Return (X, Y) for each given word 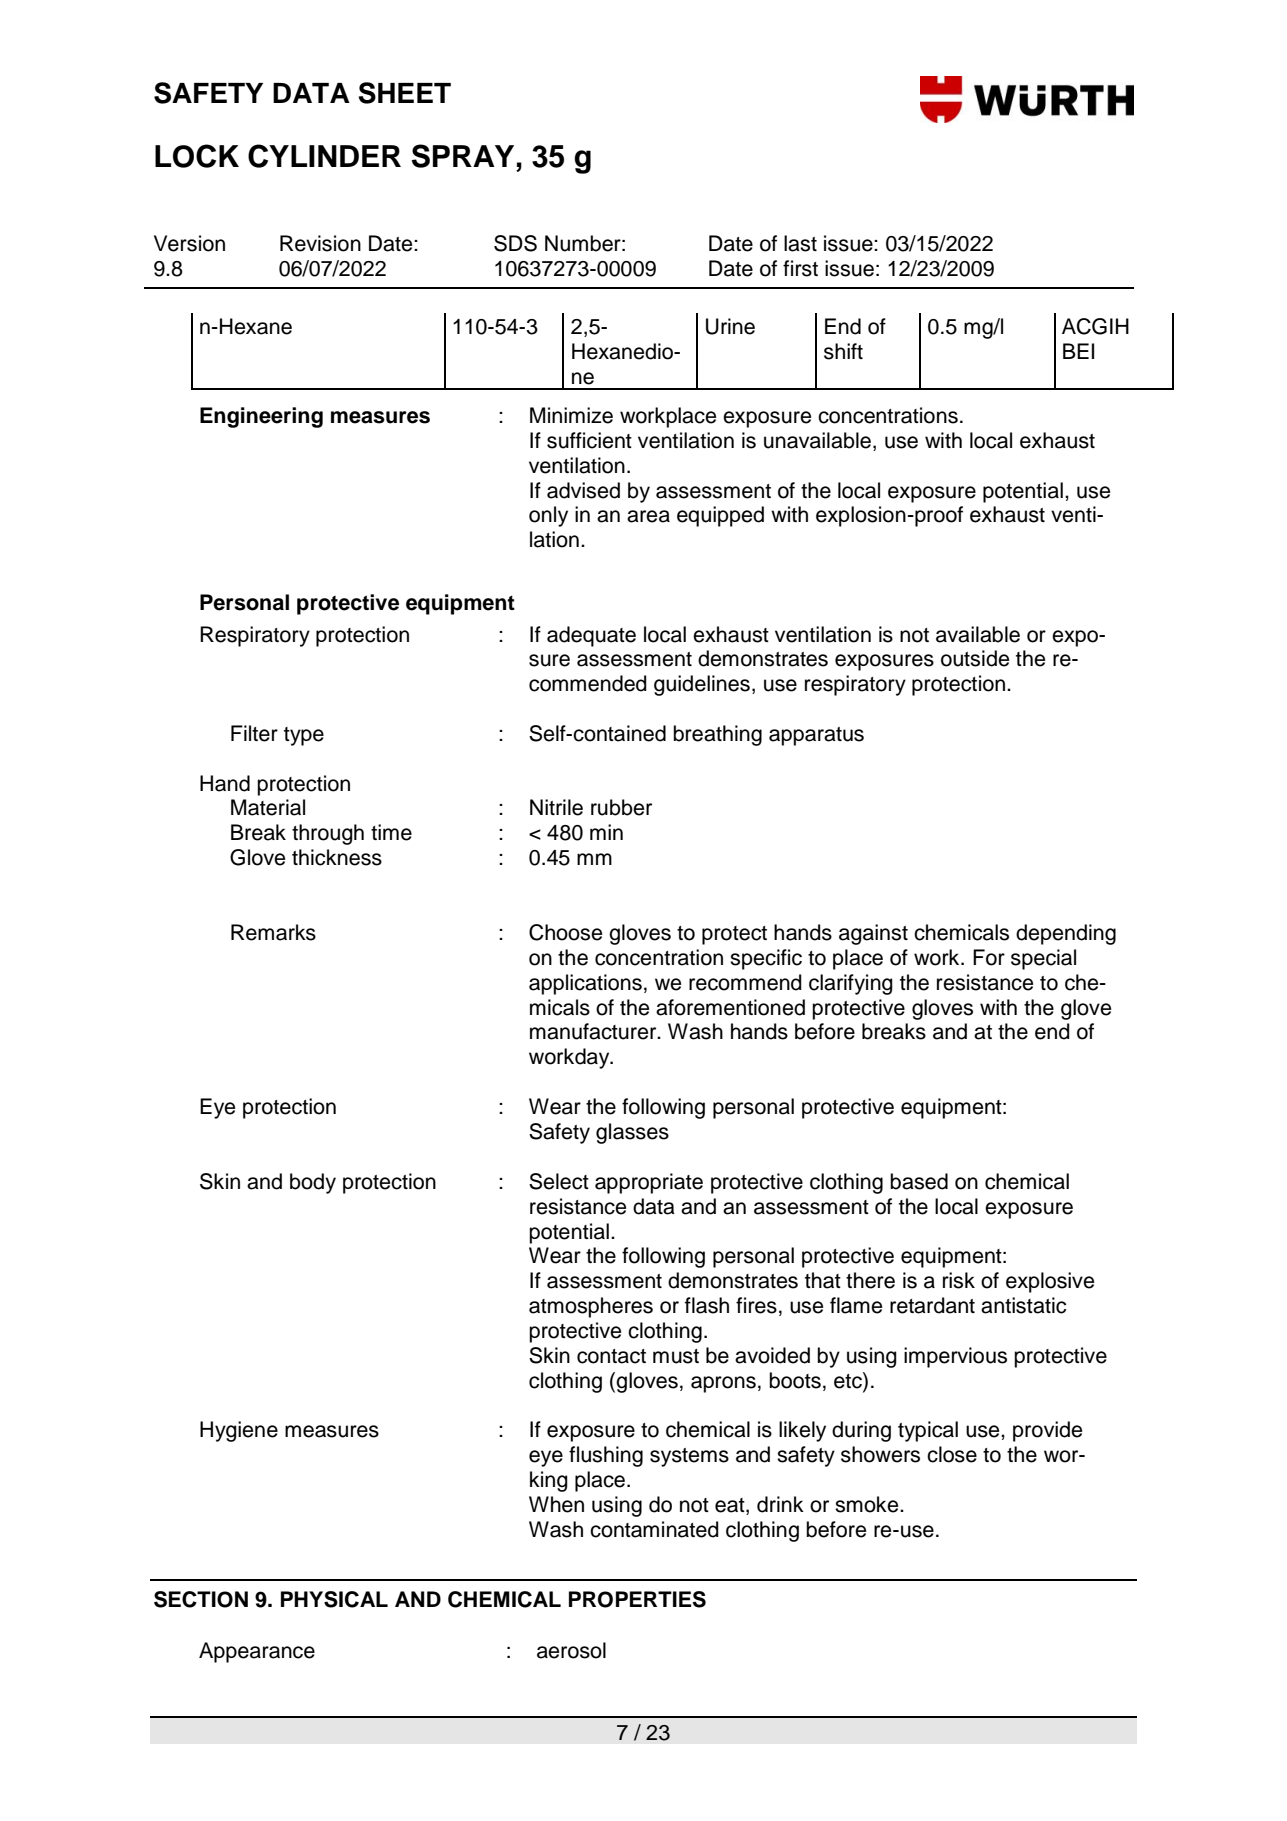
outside (975, 658)
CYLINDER (324, 156)
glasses (632, 1133)
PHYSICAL (334, 1599)
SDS (515, 243)
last (800, 243)
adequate (591, 636)
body (313, 1183)
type (304, 736)
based (919, 1181)
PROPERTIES (637, 1599)
